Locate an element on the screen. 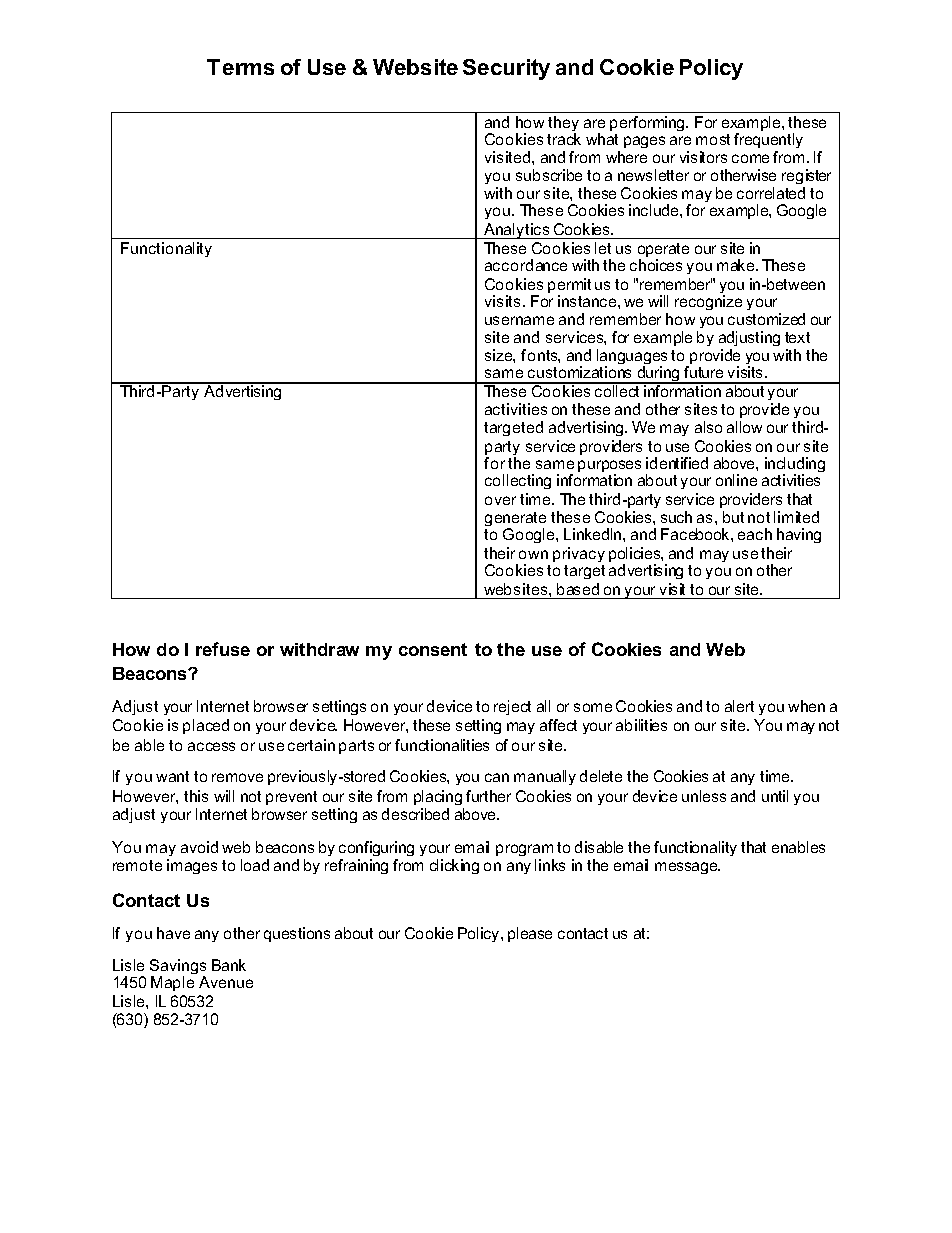  refuse is located at coordinates (223, 649).
